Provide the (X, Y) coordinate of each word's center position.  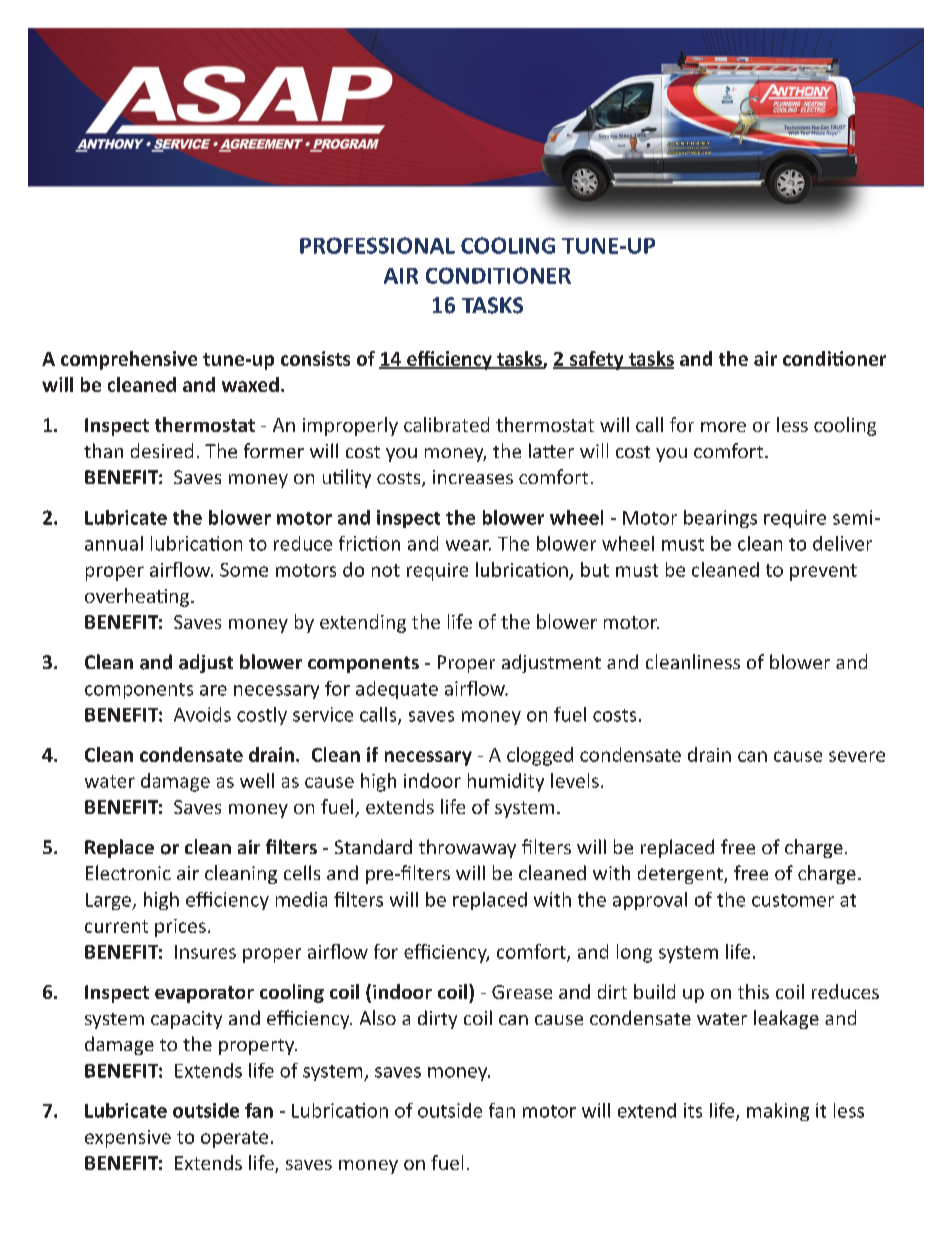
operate (234, 1139)
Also (378, 1017)
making (778, 1112)
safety (597, 360)
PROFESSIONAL (377, 245)
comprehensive (129, 360)
